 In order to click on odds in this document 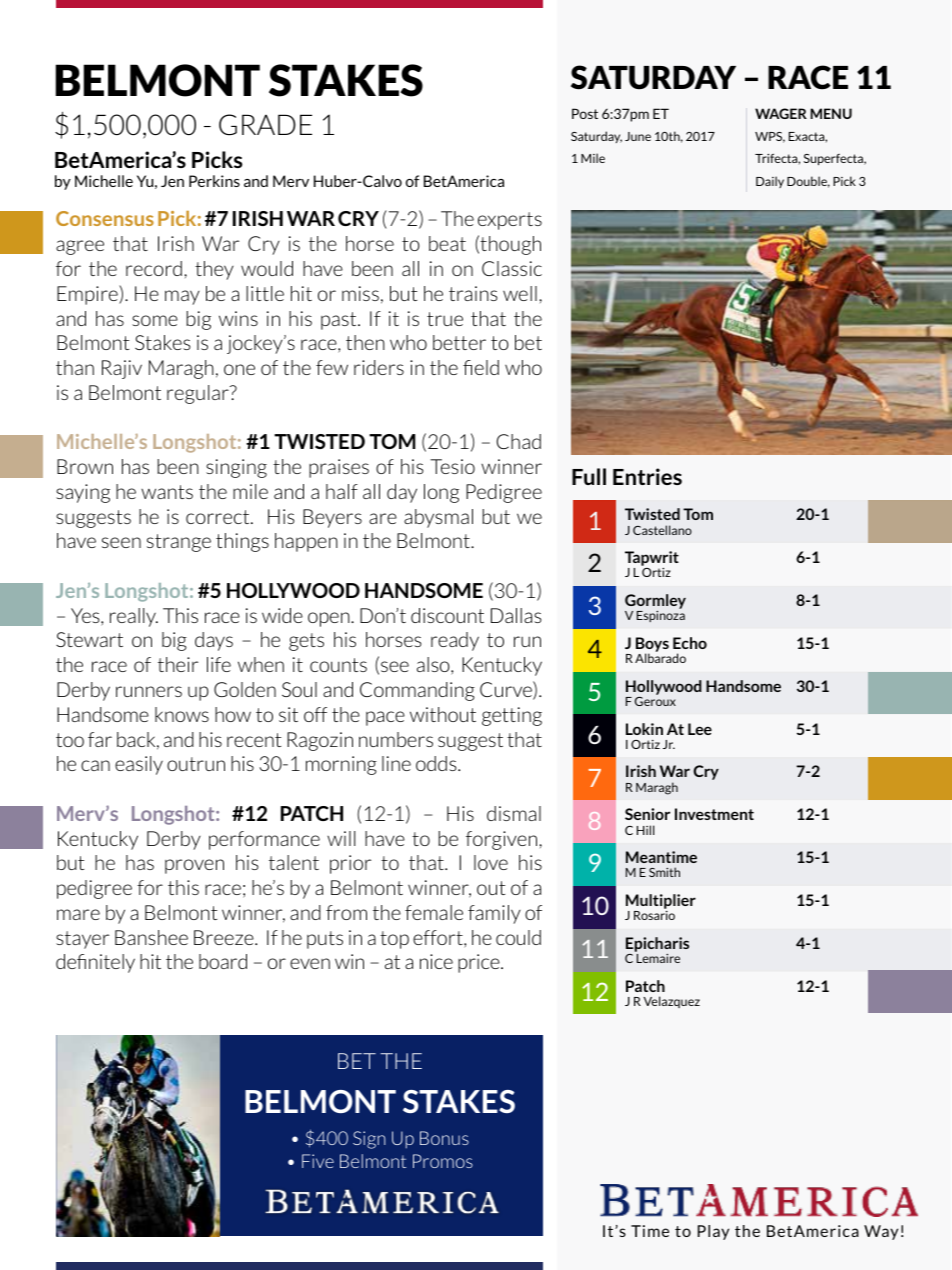, I will do `click(437, 763)`.
